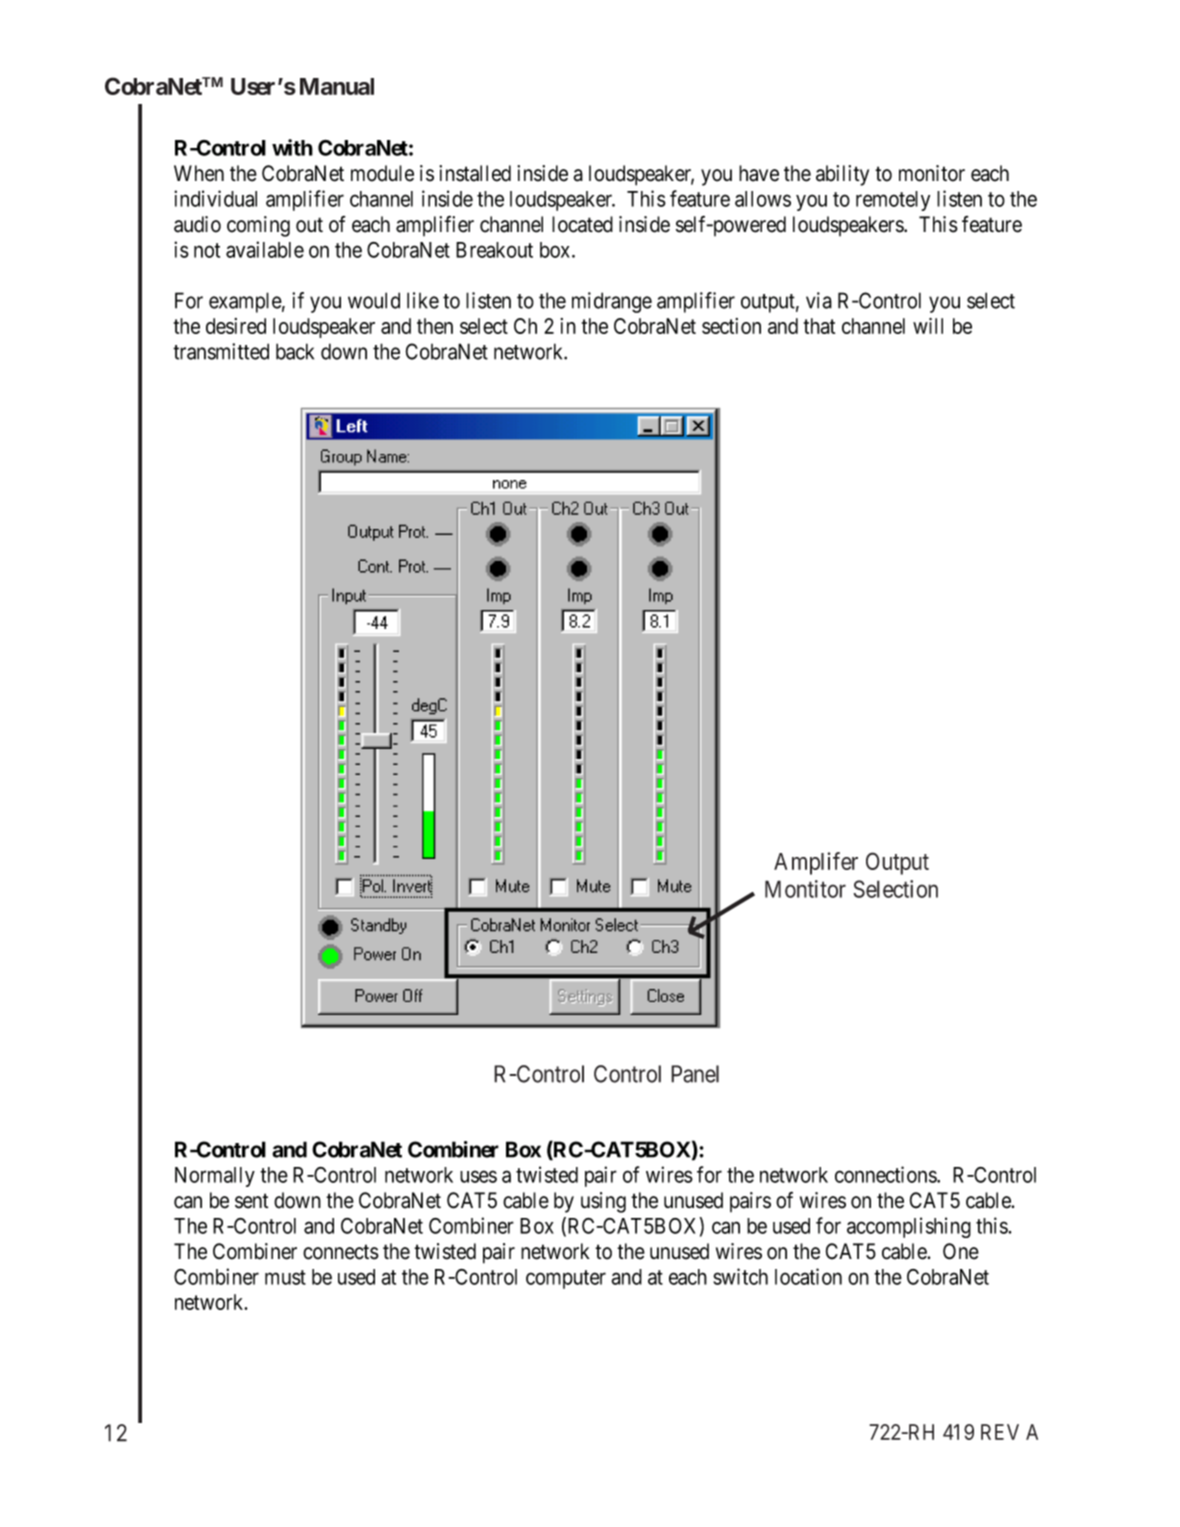 The height and width of the document is (1527, 1180). I want to click on located, so click(582, 224).
